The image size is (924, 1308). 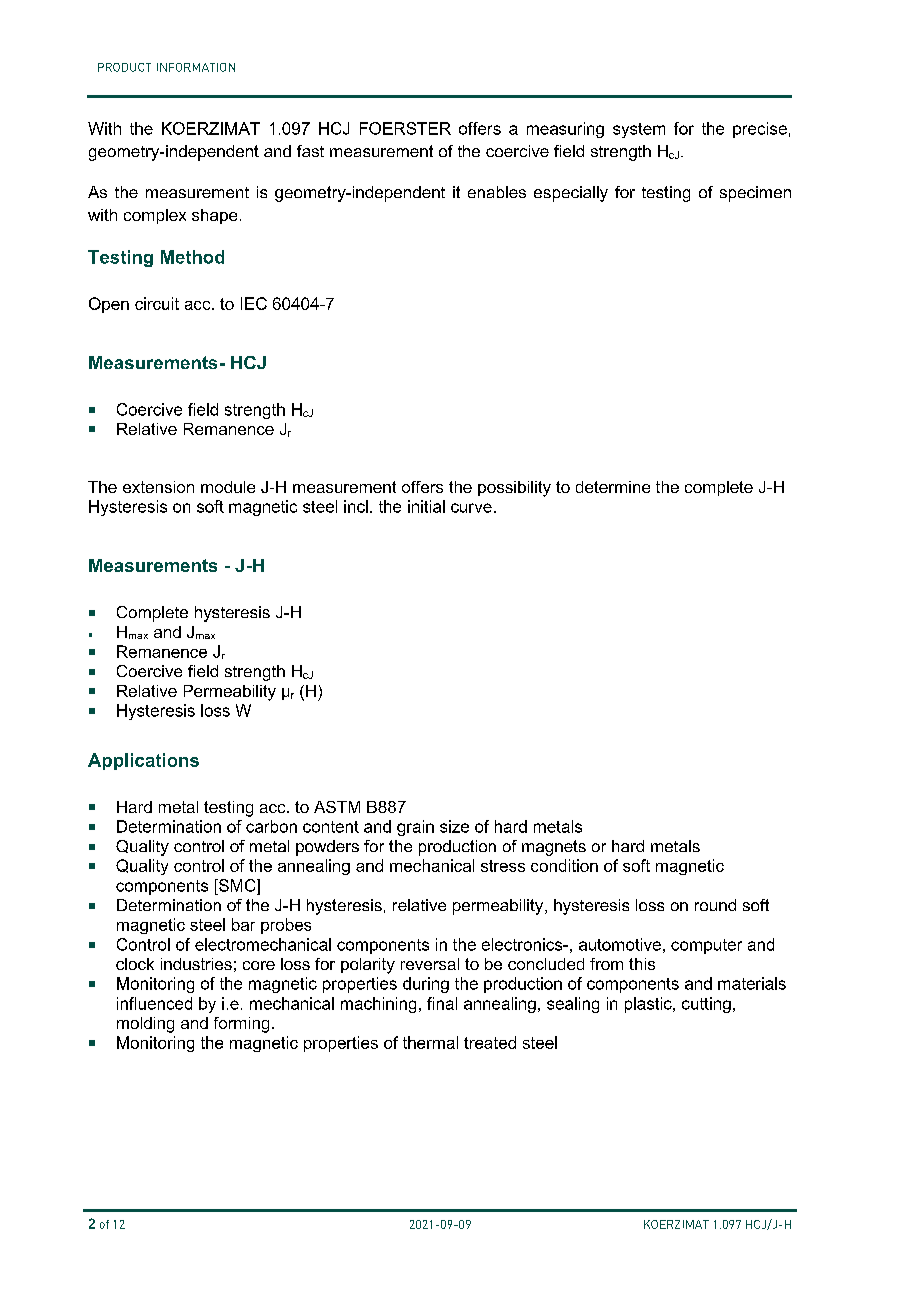 I want to click on influenced, so click(x=154, y=1003).
